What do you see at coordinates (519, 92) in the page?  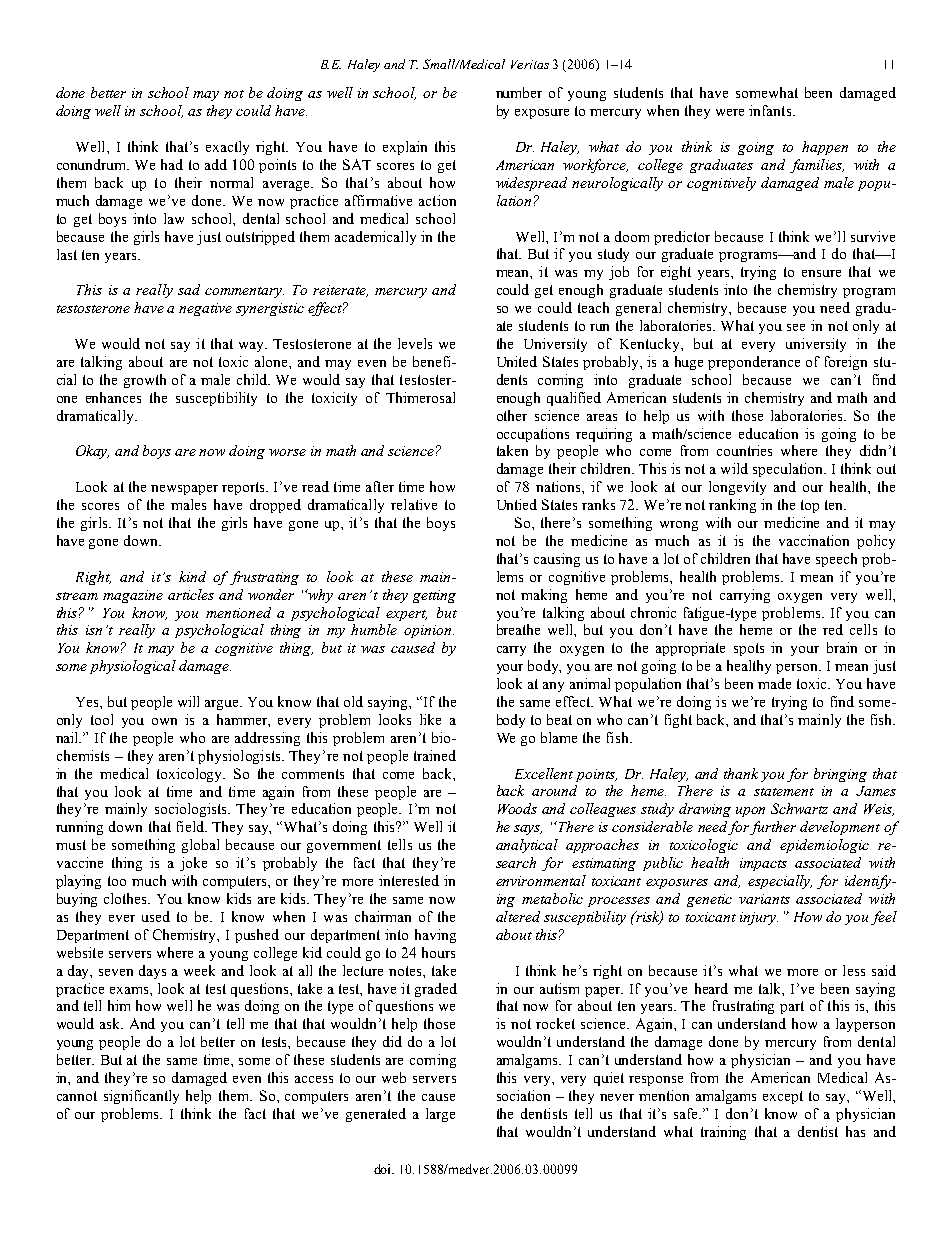 I see `number` at bounding box center [519, 92].
